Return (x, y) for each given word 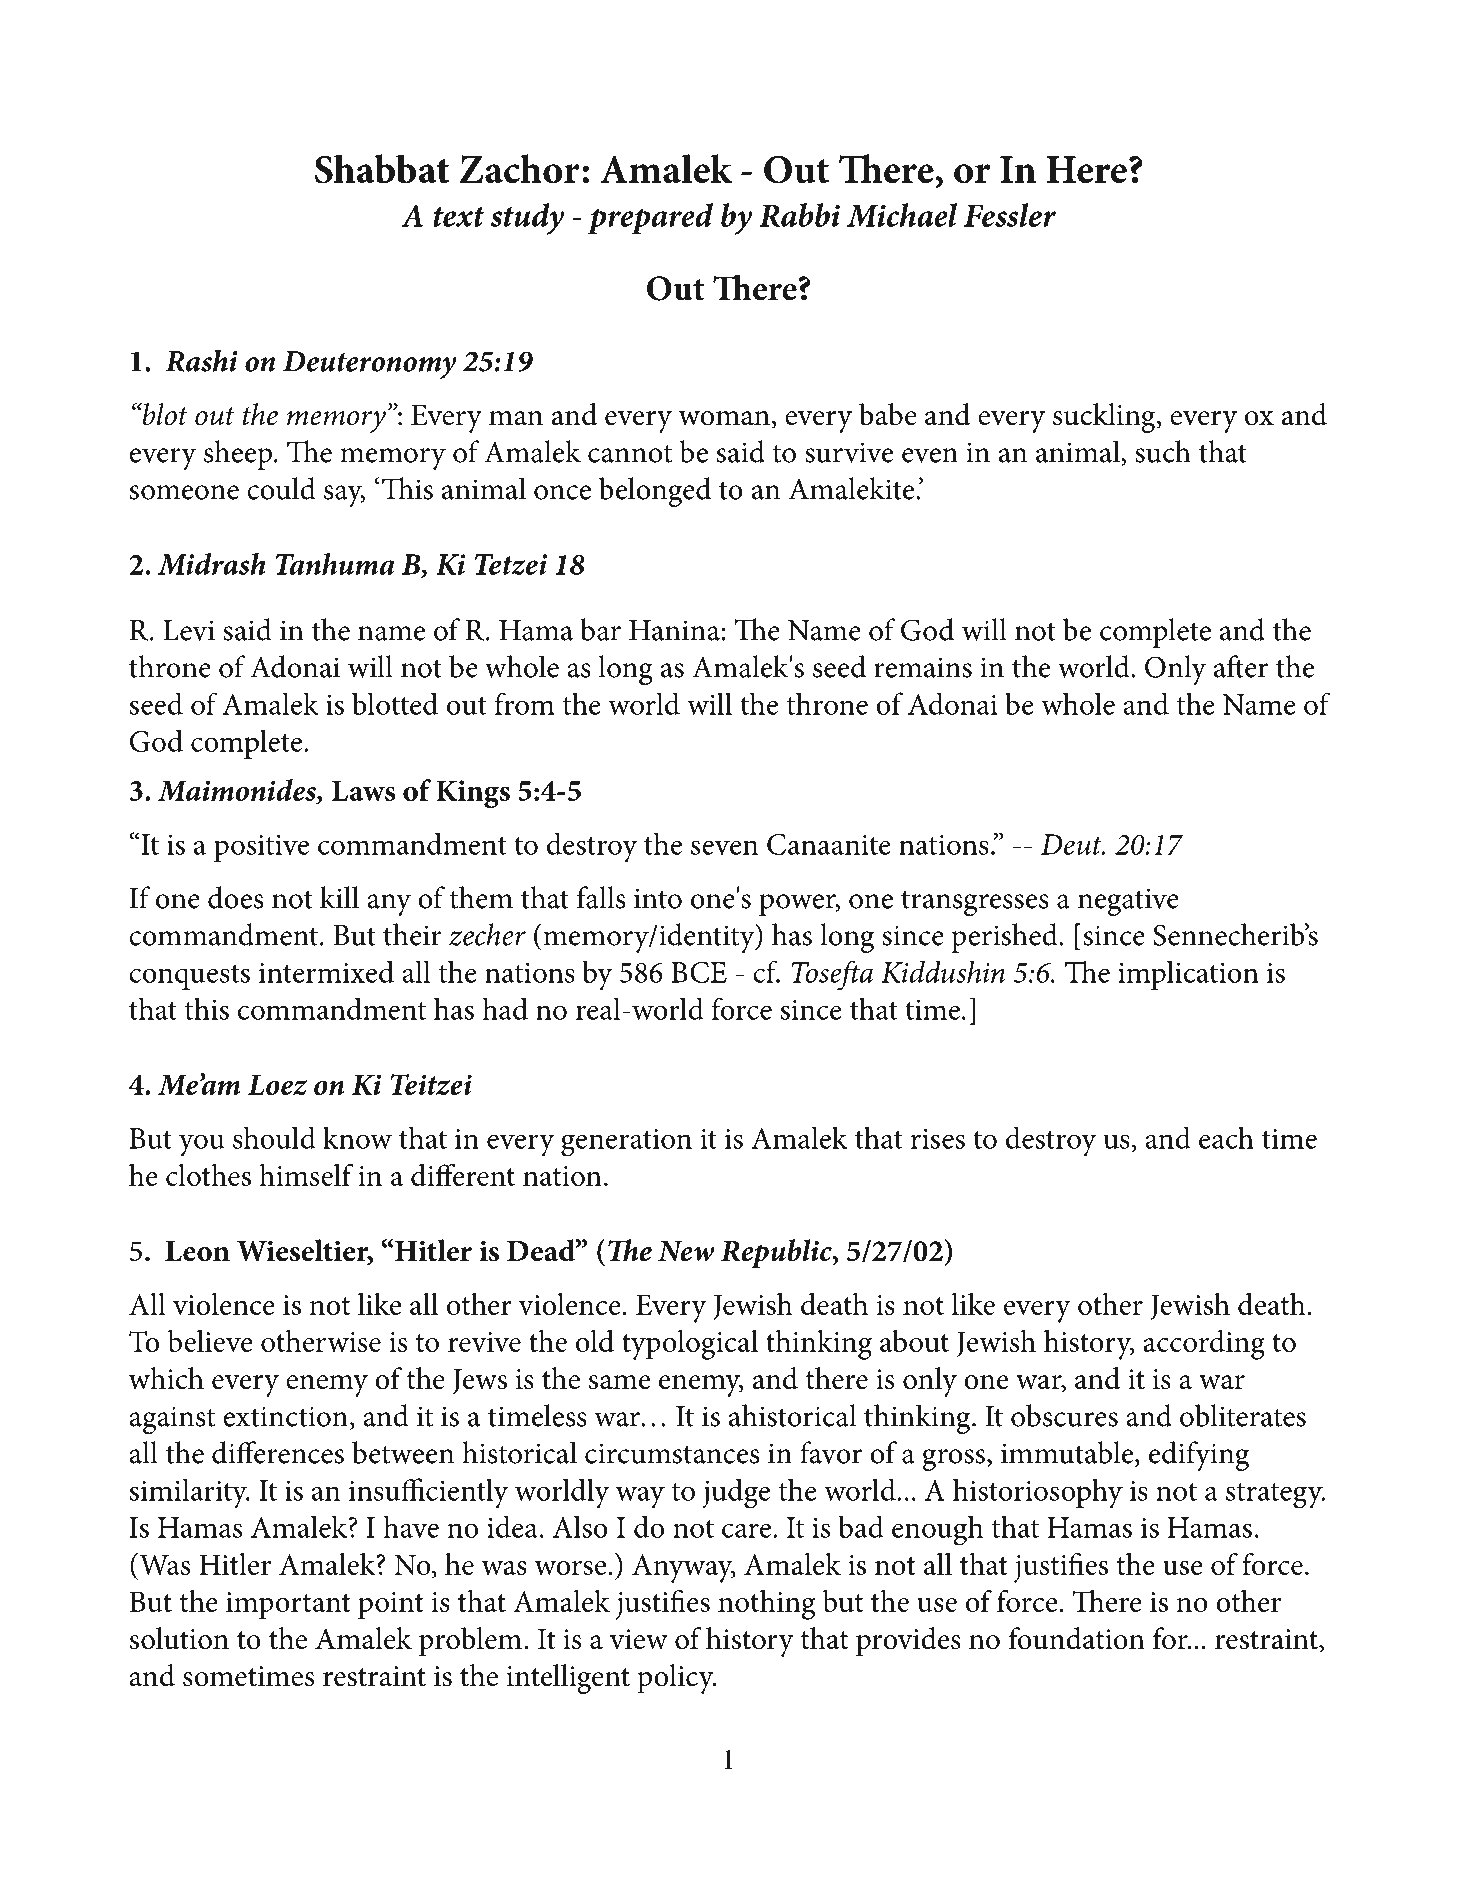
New (686, 1251)
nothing (767, 1605)
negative (1128, 902)
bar (600, 629)
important (288, 1605)
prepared (650, 219)
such (1163, 451)
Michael (902, 215)
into (658, 898)
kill (339, 897)
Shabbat (382, 169)
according (1204, 1345)
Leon (197, 1251)
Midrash (212, 564)
